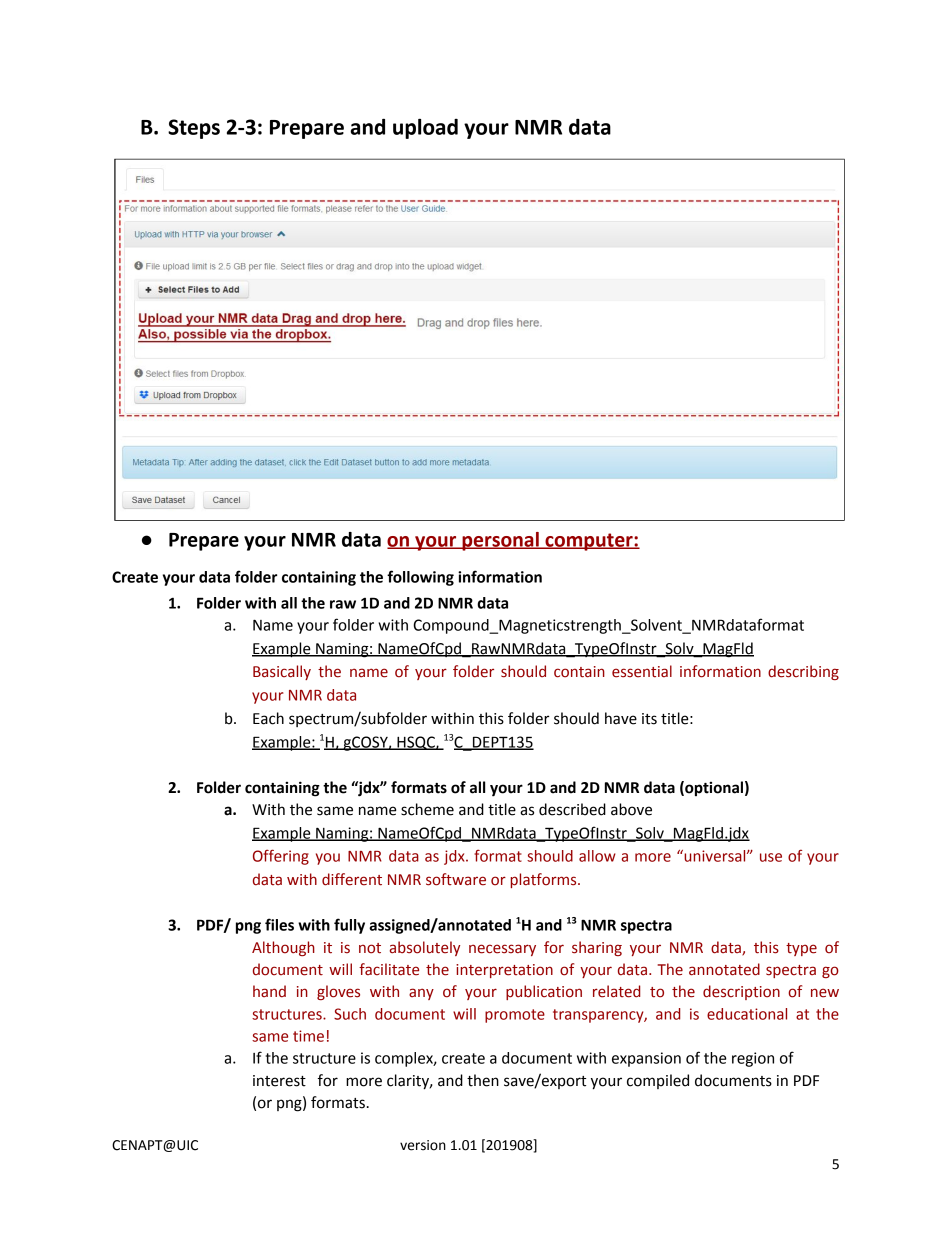 This document has height=1233, width=952. I want to click on Offering, so click(281, 857).
